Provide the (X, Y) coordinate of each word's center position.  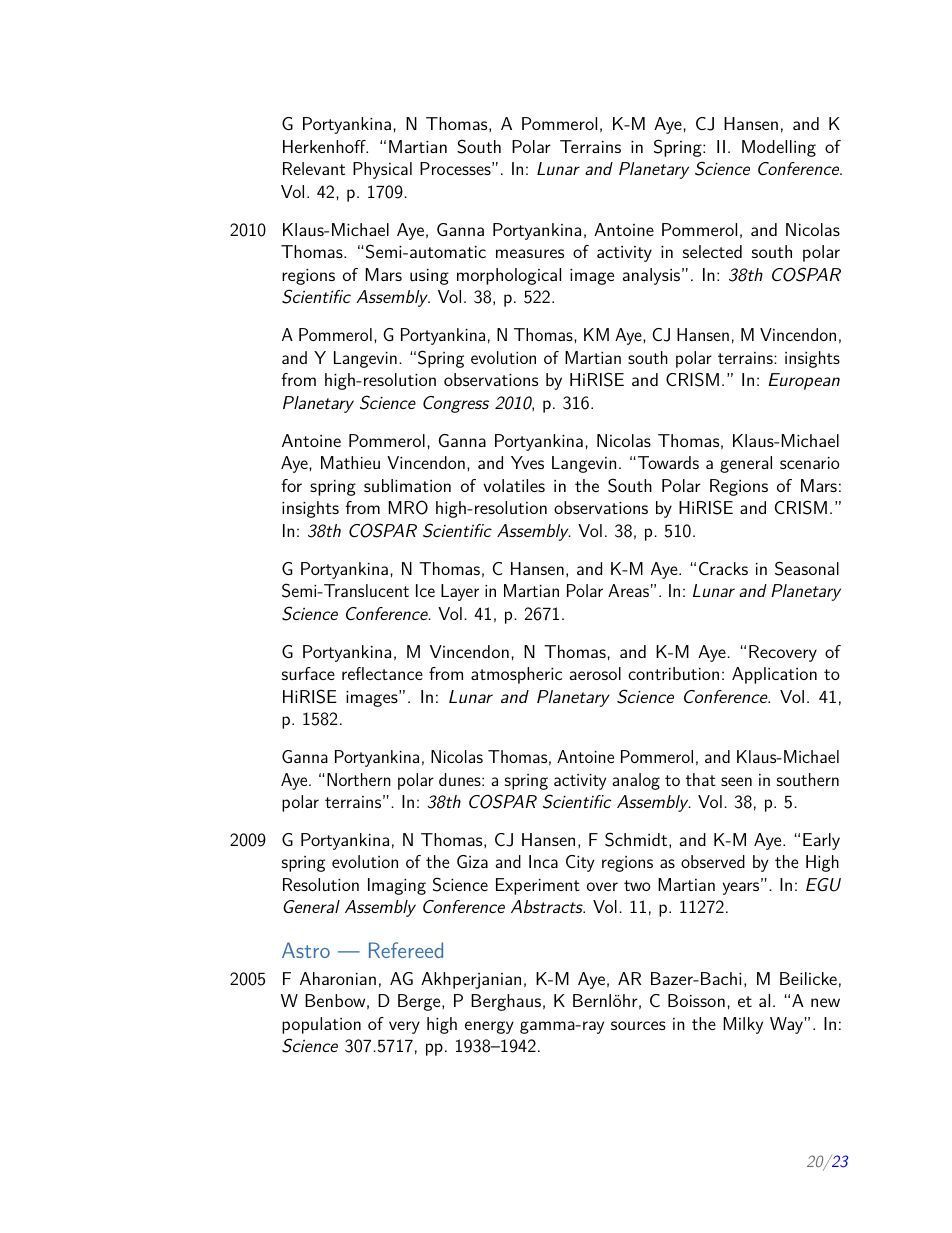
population (321, 1025)
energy (489, 1027)
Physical (382, 170)
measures (530, 253)
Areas (628, 590)
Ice (425, 590)
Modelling (779, 148)
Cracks (723, 568)
